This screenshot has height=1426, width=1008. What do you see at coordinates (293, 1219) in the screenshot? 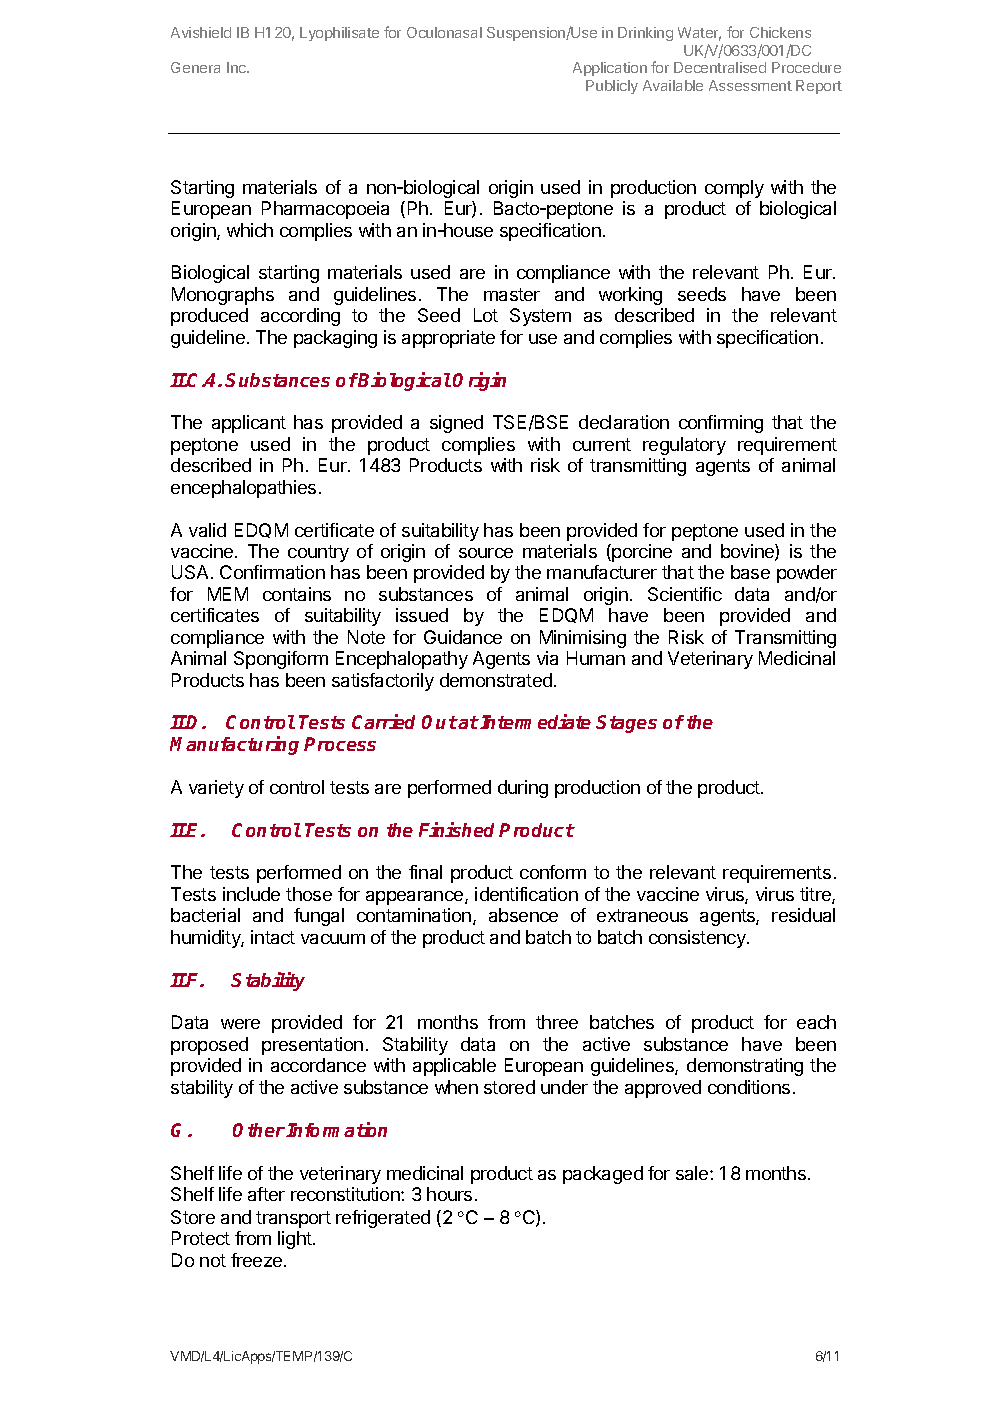
I see `transport` at bounding box center [293, 1219].
